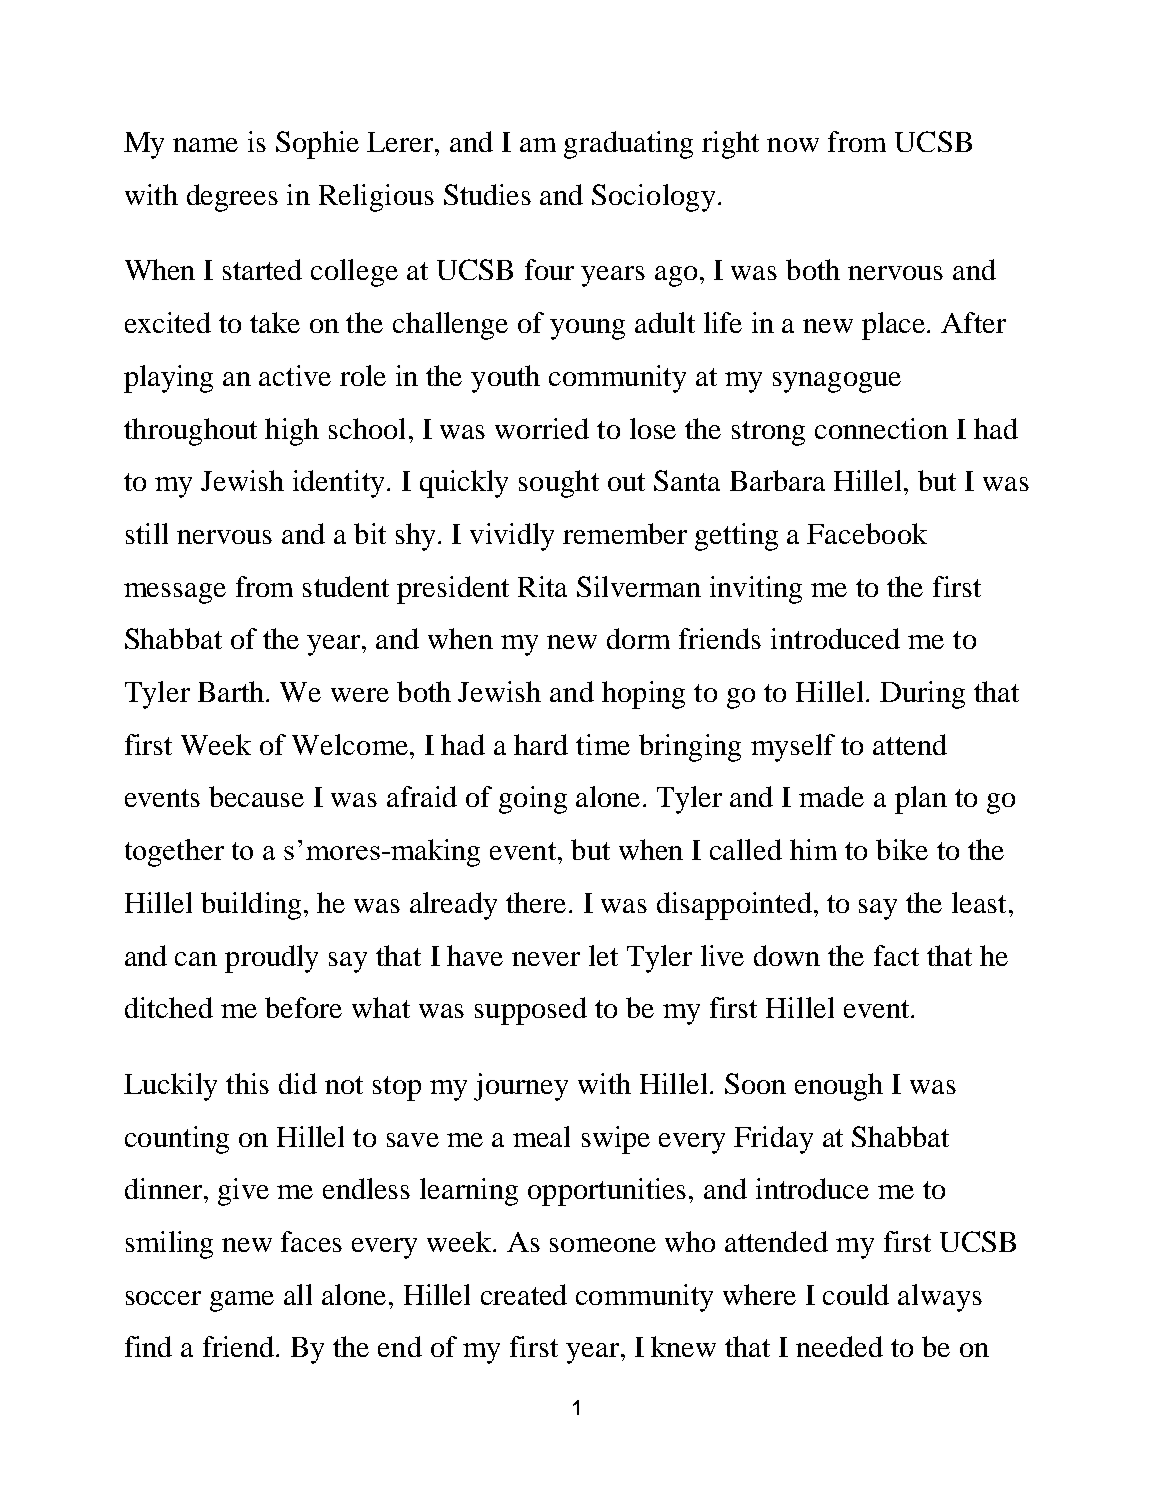 The image size is (1168, 1512). What do you see at coordinates (292, 432) in the screenshot?
I see `high` at bounding box center [292, 432].
